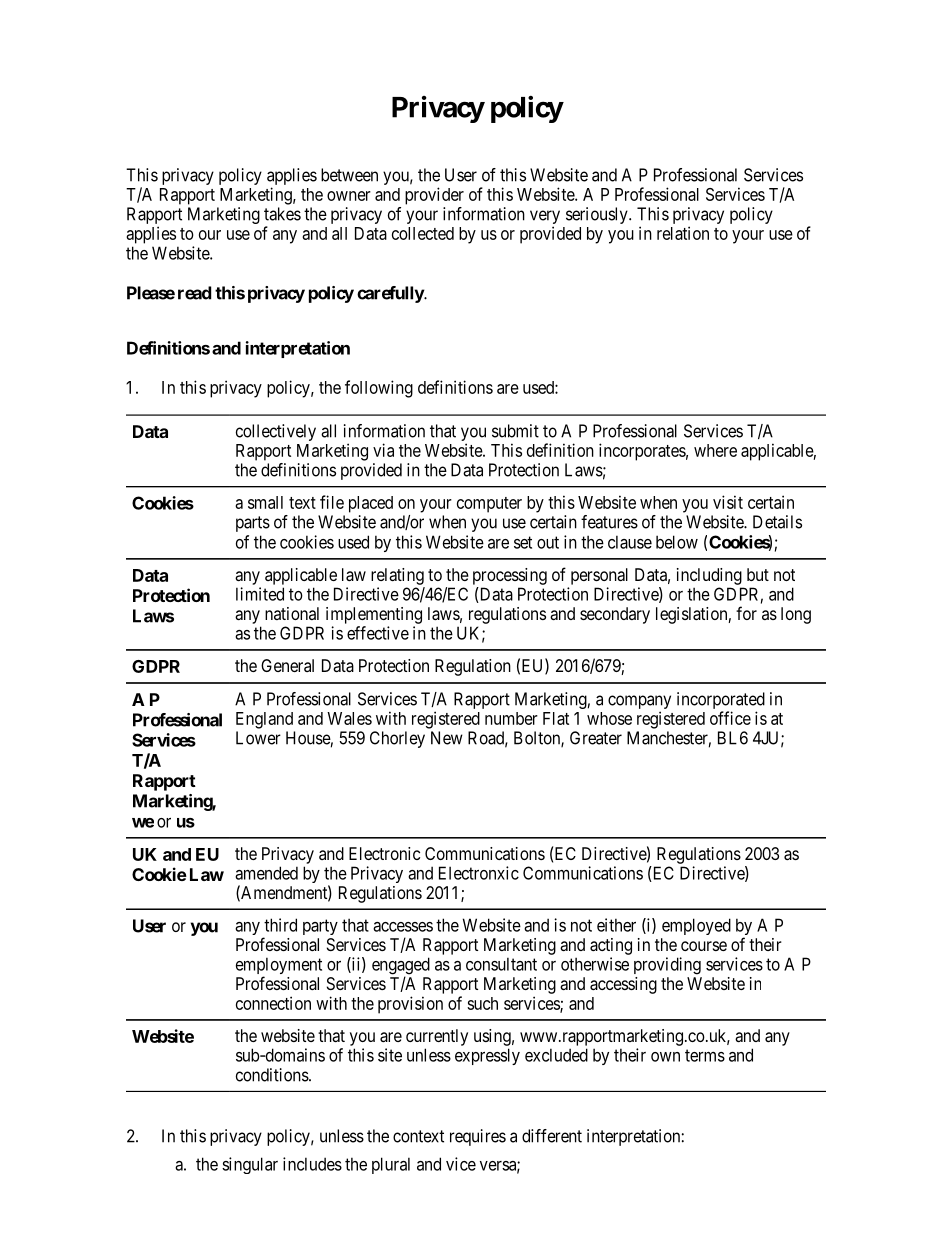 The width and height of the screenshot is (952, 1233). Describe the element at coordinates (250, 1165) in the screenshot. I see `singular` at that location.
